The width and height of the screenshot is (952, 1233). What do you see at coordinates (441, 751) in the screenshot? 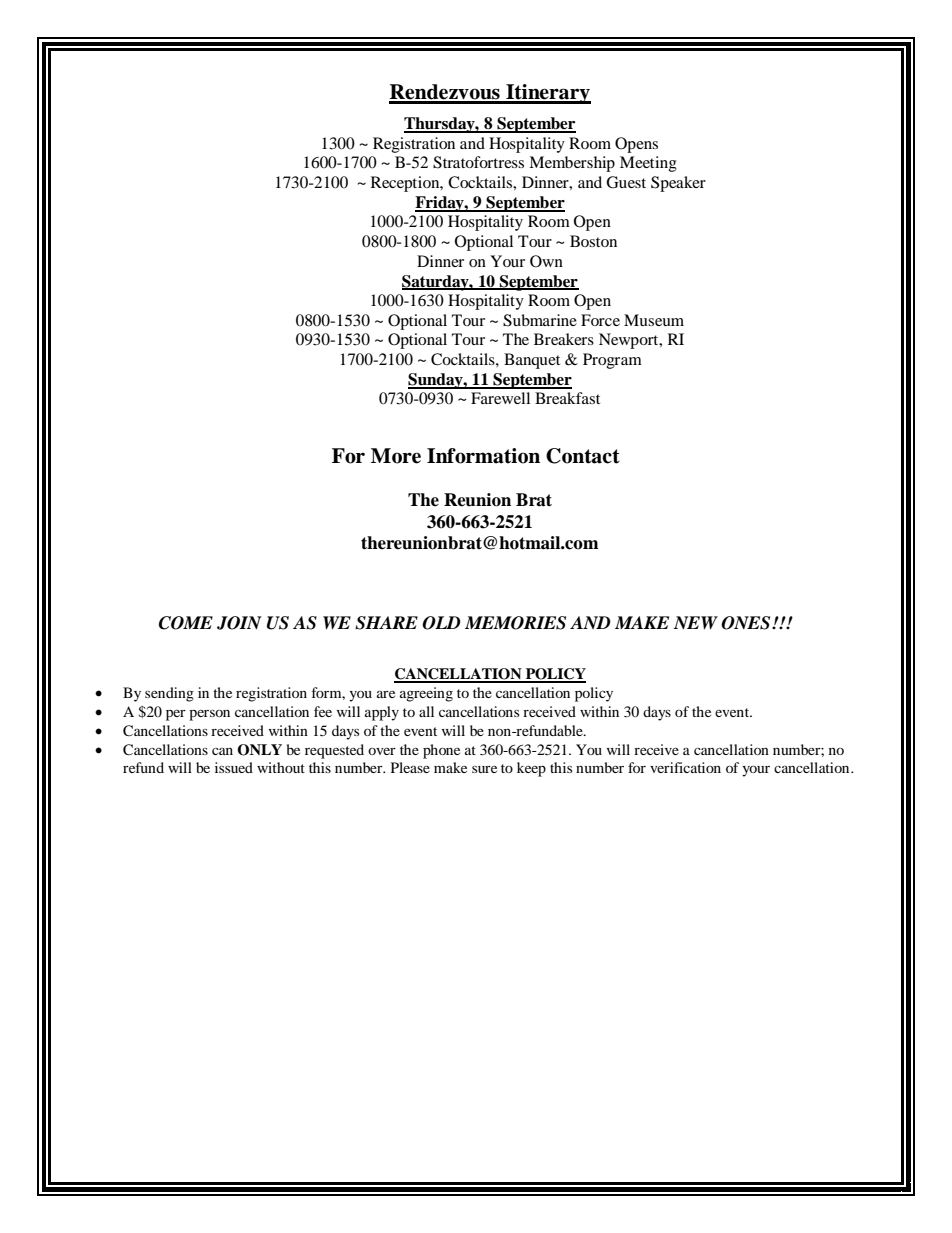
I see `phone` at bounding box center [441, 751].
